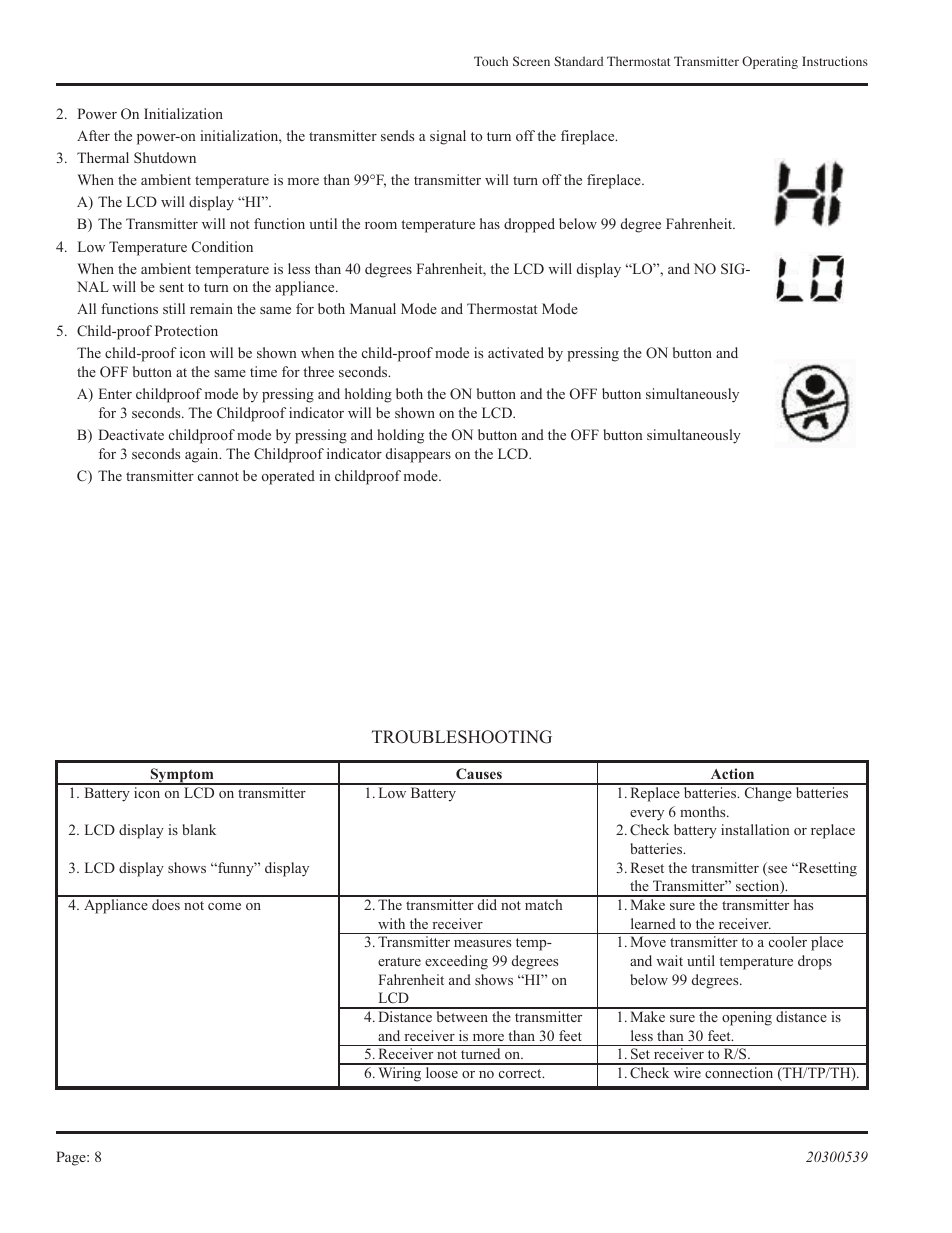 The height and width of the page is (1233, 952). What do you see at coordinates (218, 476) in the page?
I see `cannot` at bounding box center [218, 476].
